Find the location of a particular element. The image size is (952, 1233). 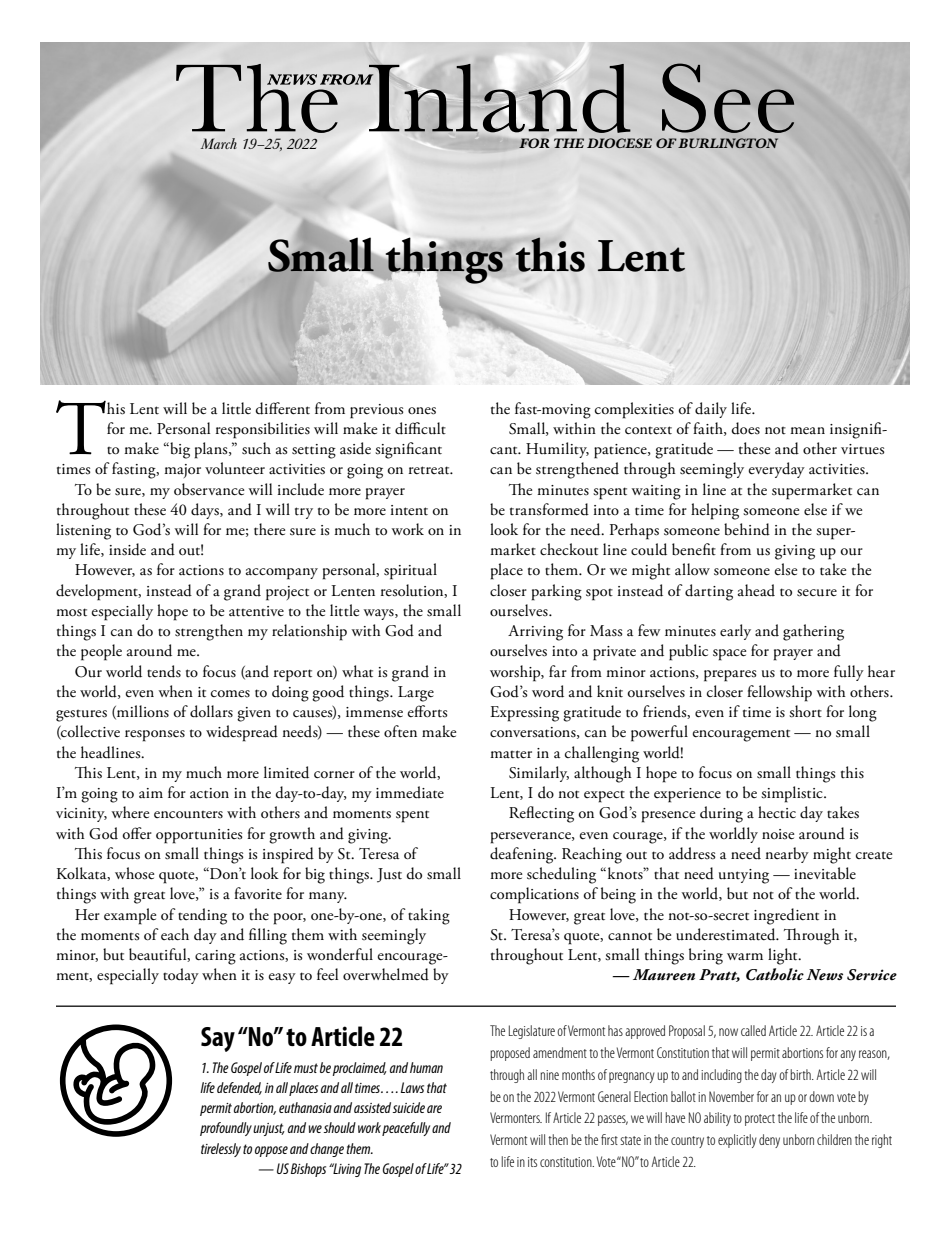

BURLINGTON is located at coordinates (728, 143).
